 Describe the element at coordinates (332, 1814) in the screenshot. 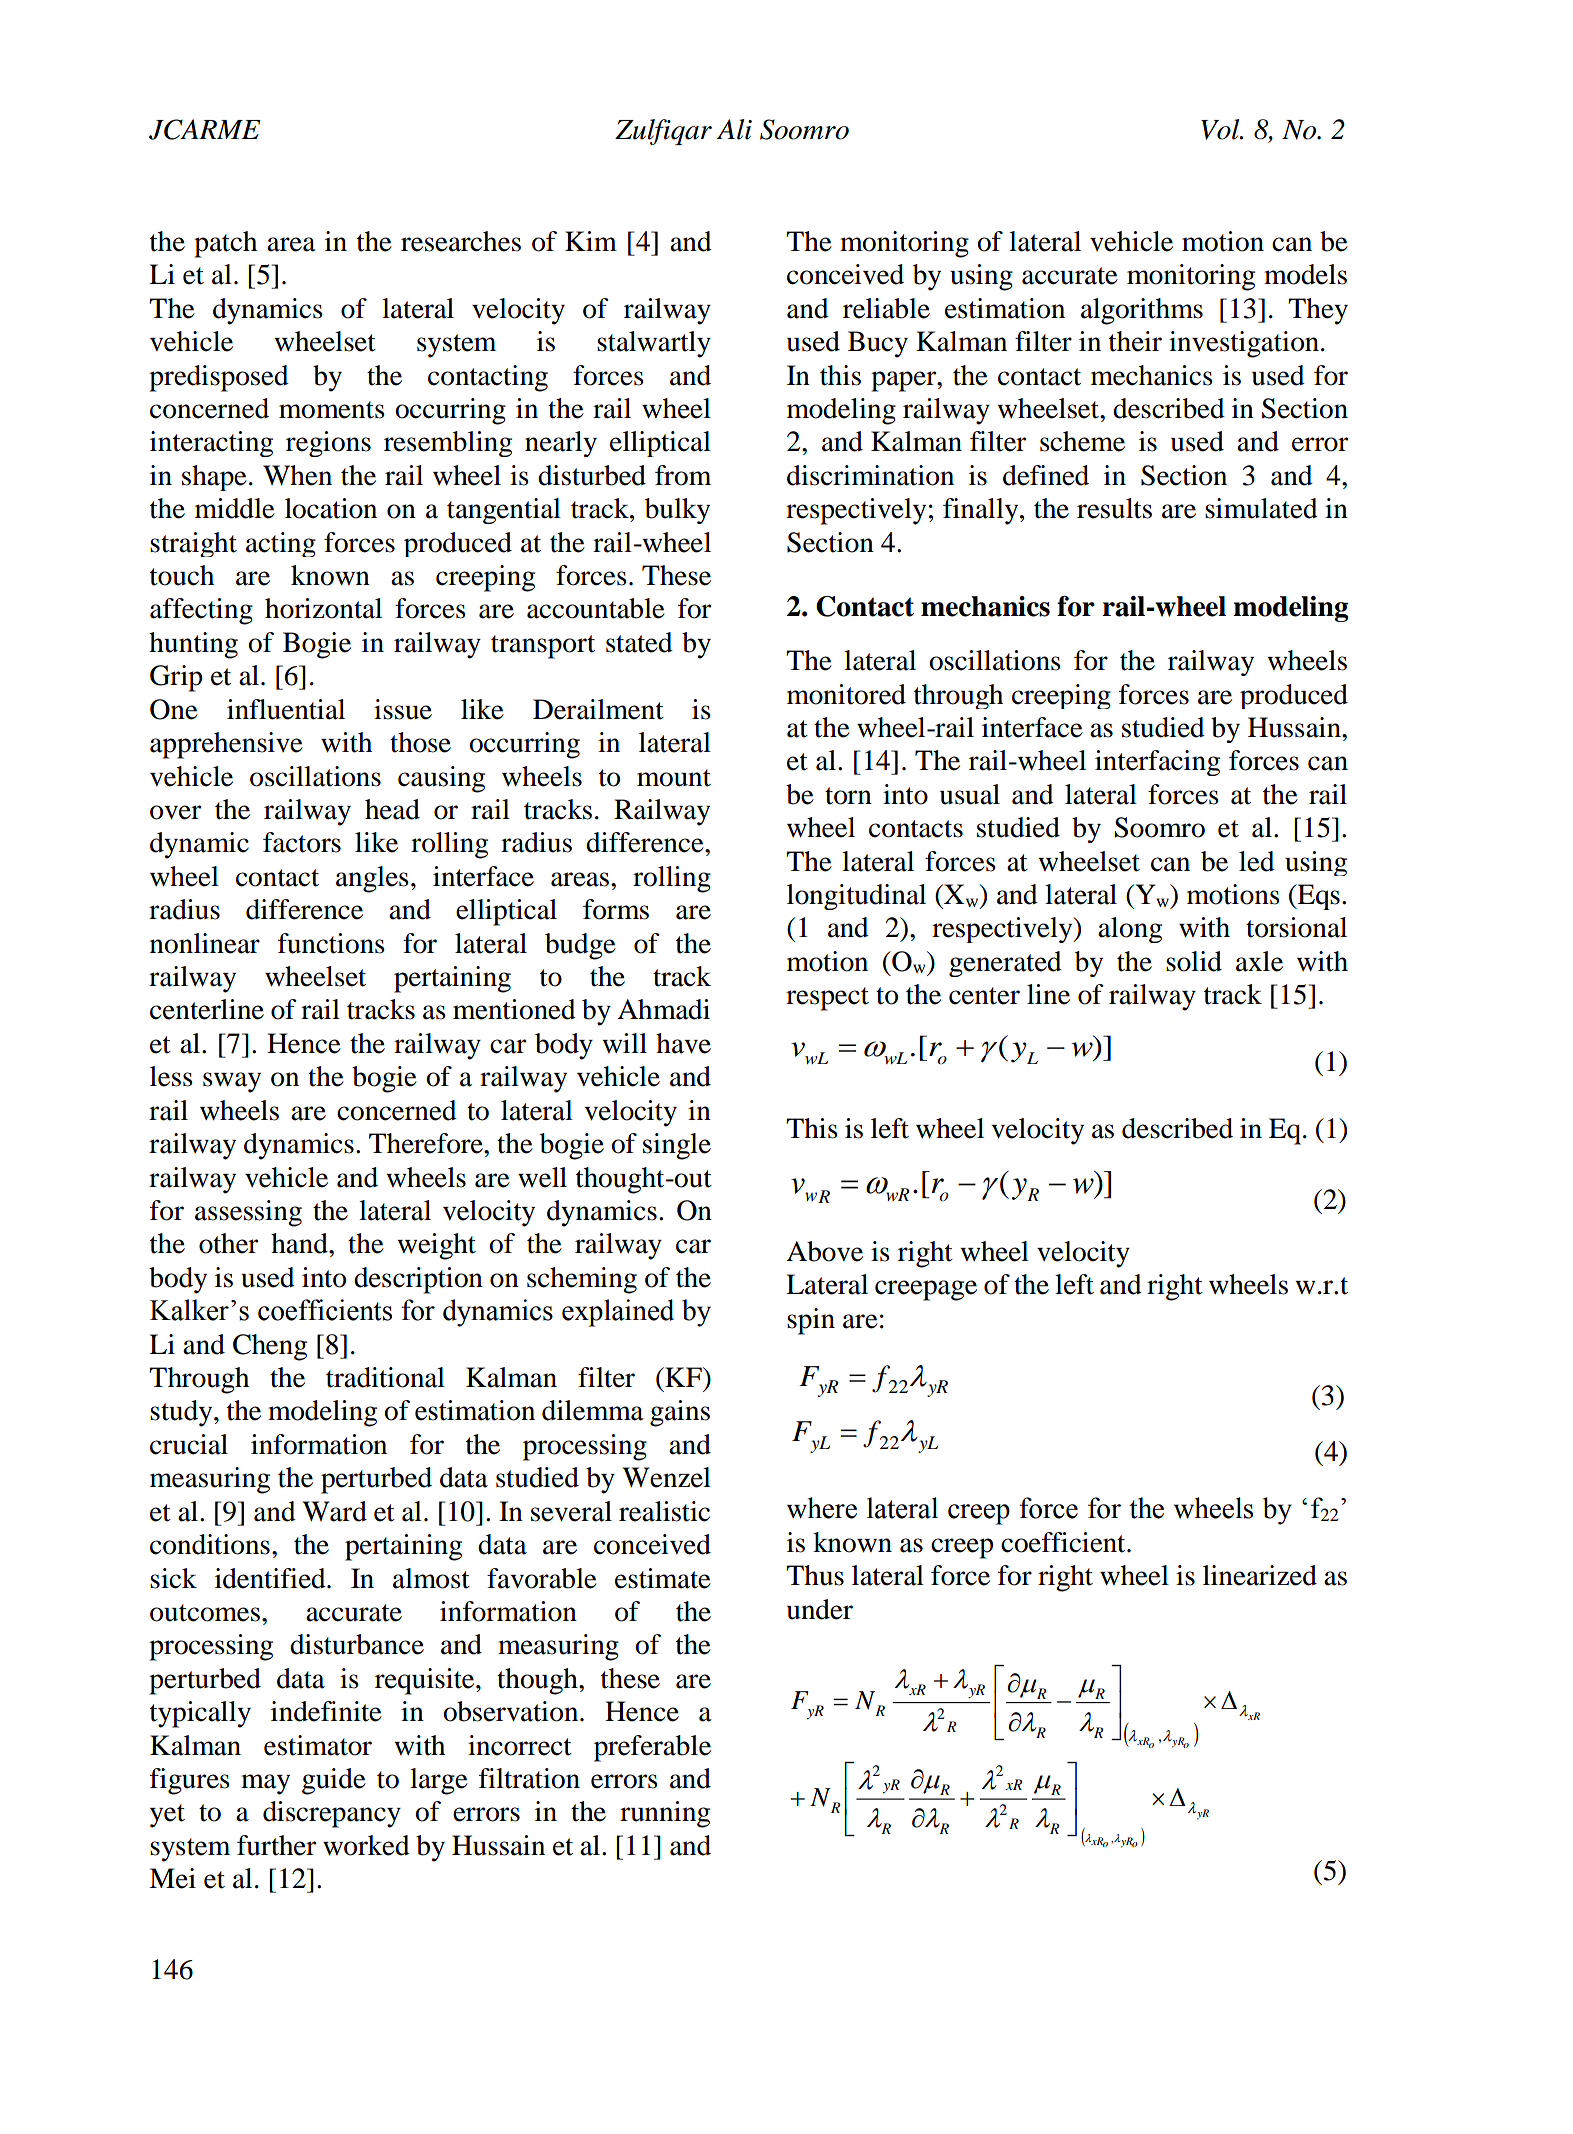

I see `discrepancy` at that location.
